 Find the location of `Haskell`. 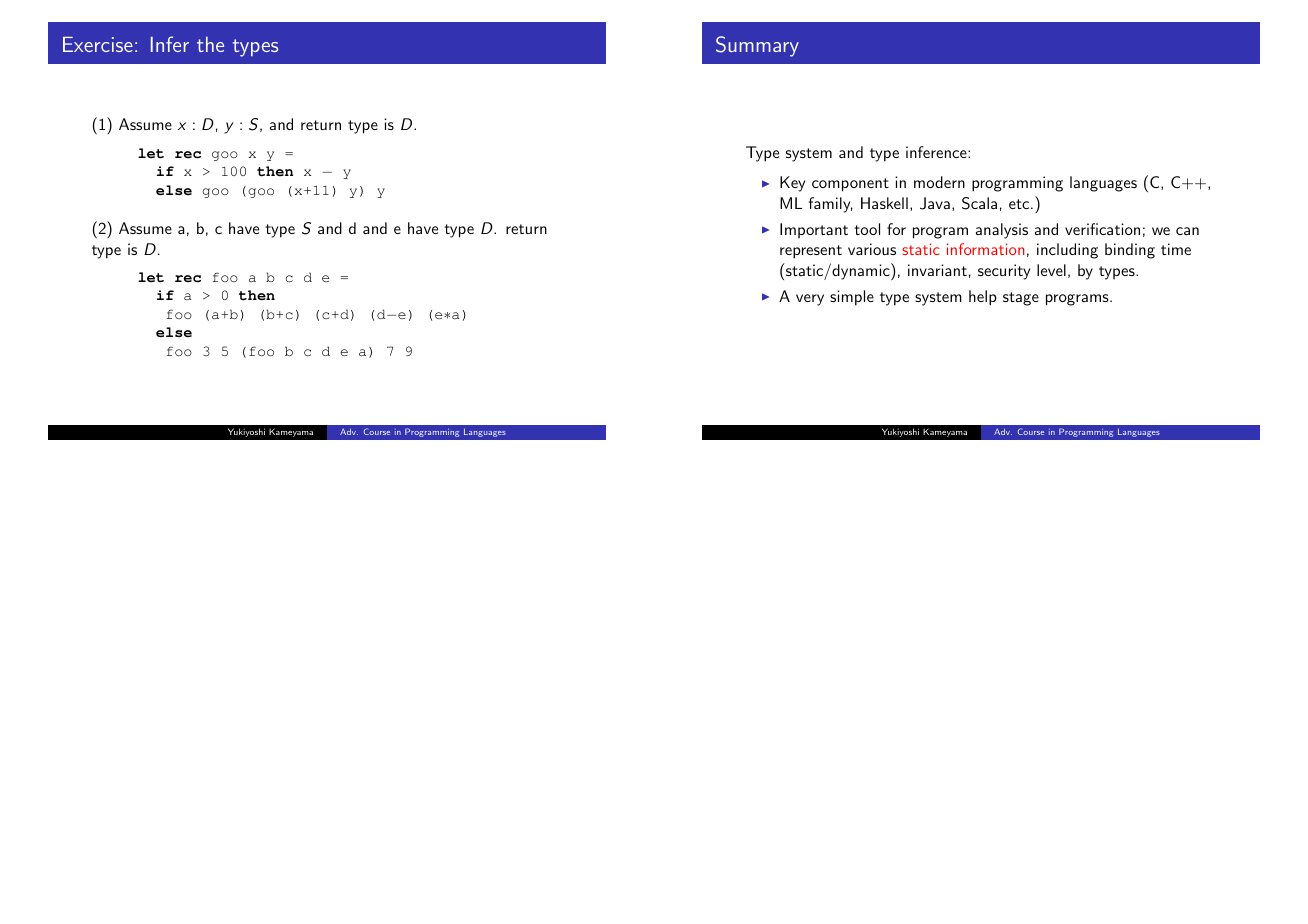

Haskell is located at coordinates (884, 203).
